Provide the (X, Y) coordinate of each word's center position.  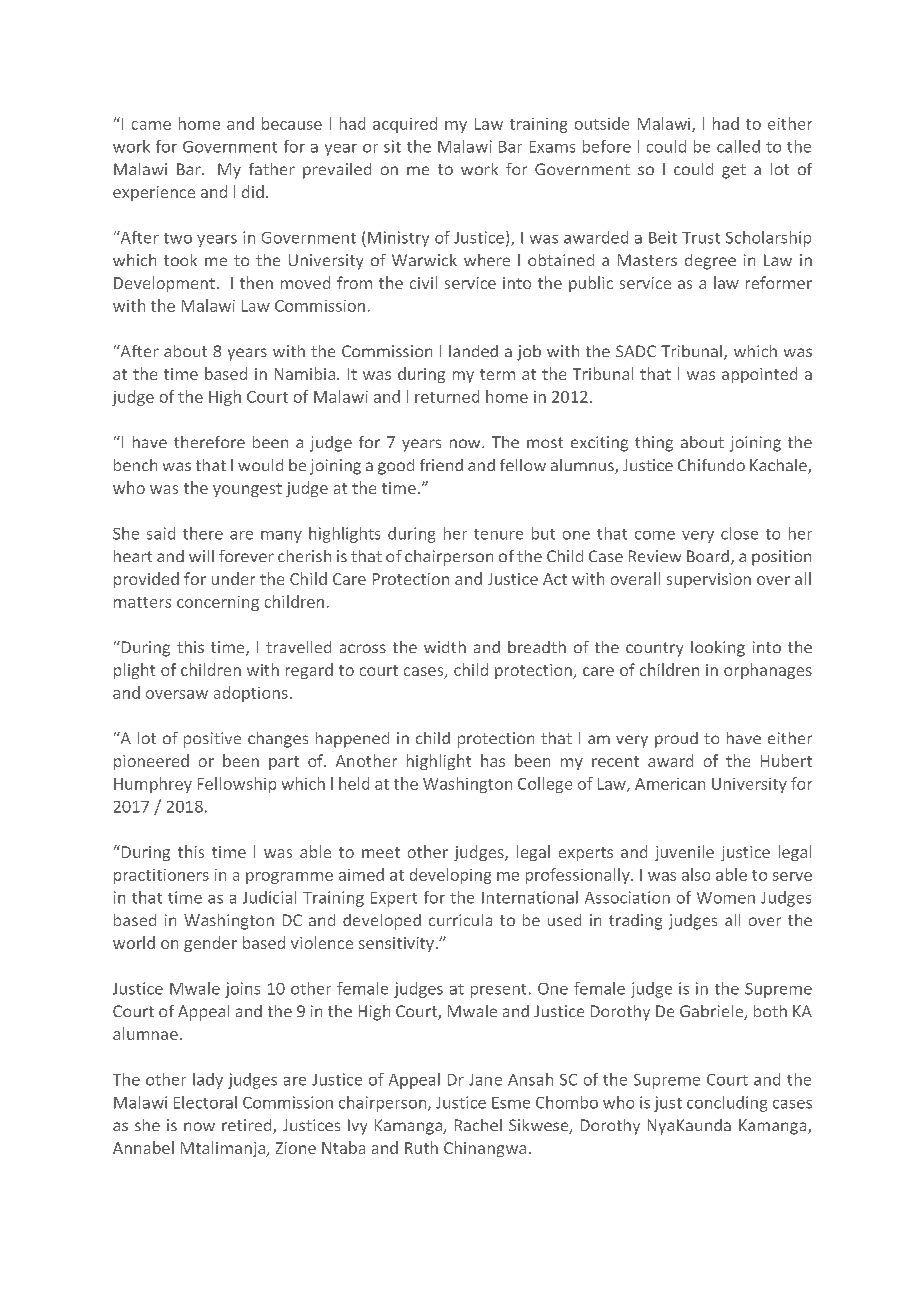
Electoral (205, 1102)
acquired (405, 125)
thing (654, 444)
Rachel (478, 1125)
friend (441, 465)
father (272, 169)
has (493, 760)
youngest (247, 490)
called (738, 146)
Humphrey (153, 785)
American (670, 784)
